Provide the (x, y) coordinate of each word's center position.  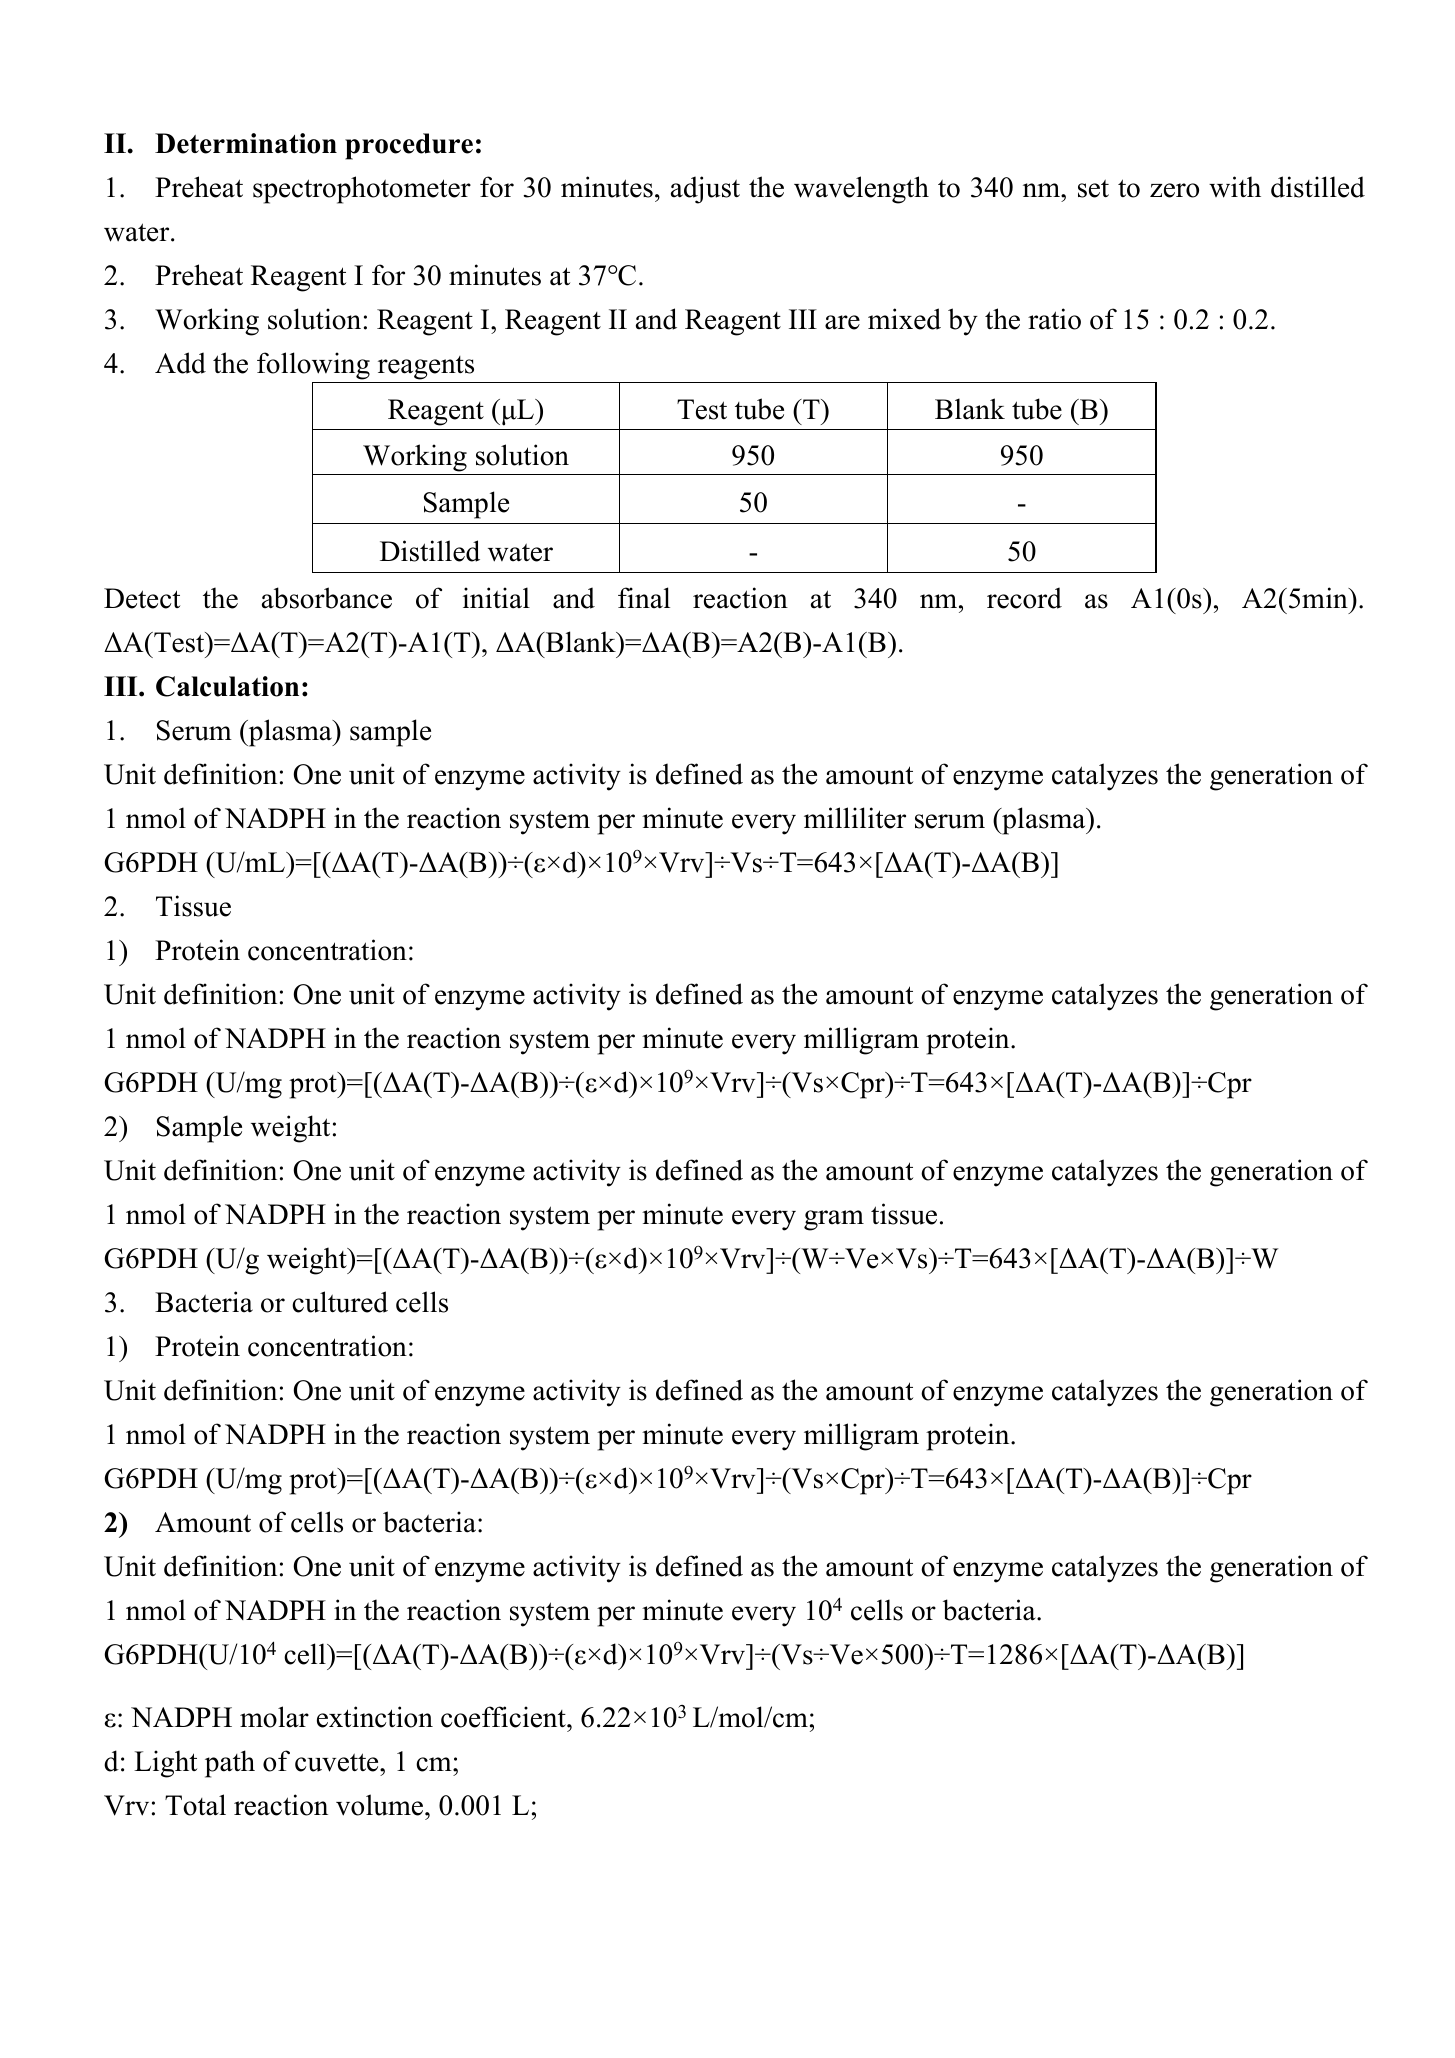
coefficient (504, 1717)
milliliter (855, 818)
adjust (705, 190)
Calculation (227, 686)
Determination (246, 143)
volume (381, 1805)
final (644, 598)
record (1024, 598)
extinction (375, 1717)
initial (496, 598)
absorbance (327, 598)
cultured (340, 1302)
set (1093, 188)
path (230, 1764)
